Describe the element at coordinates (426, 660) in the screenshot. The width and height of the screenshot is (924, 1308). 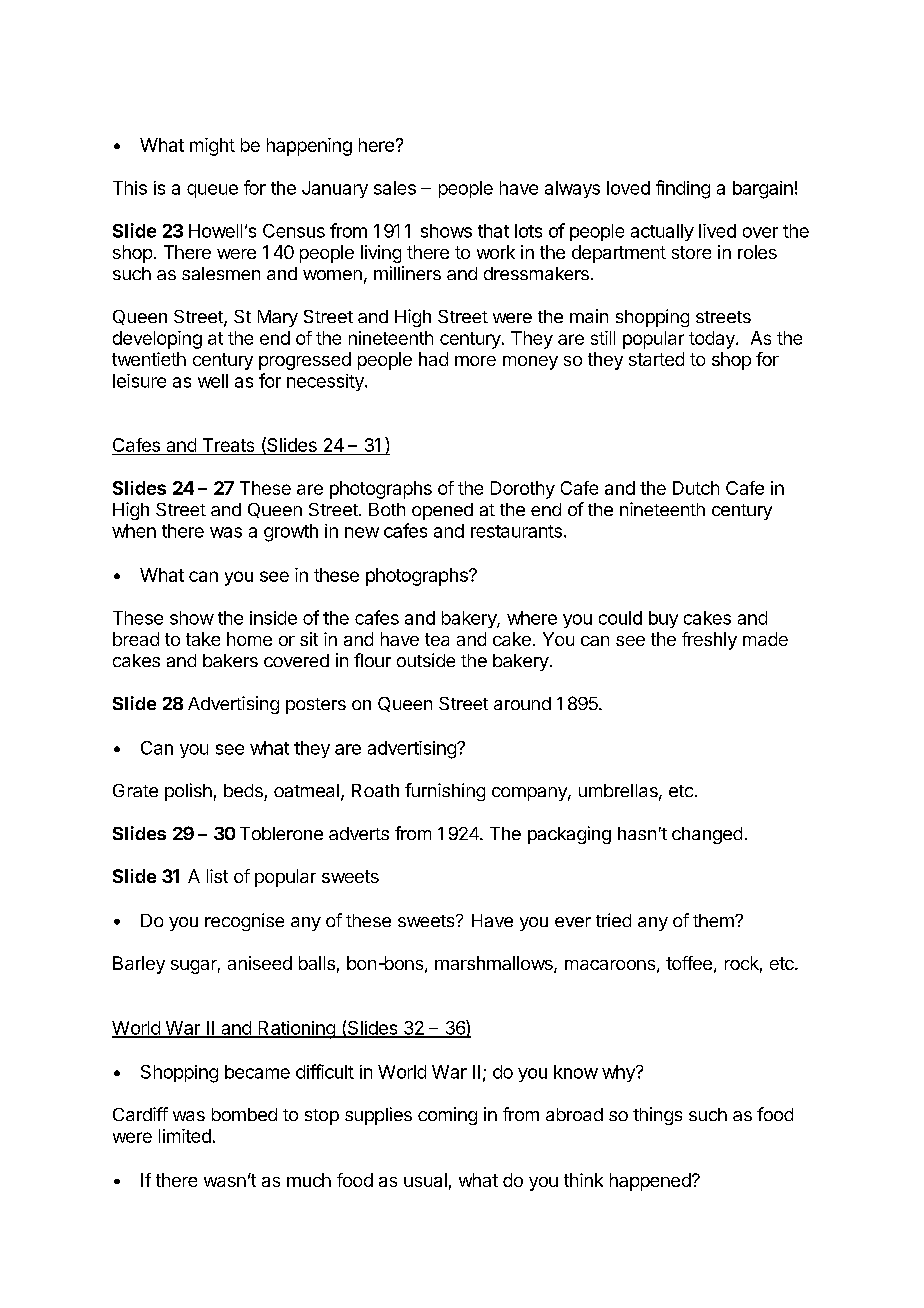
I see `outside` at that location.
